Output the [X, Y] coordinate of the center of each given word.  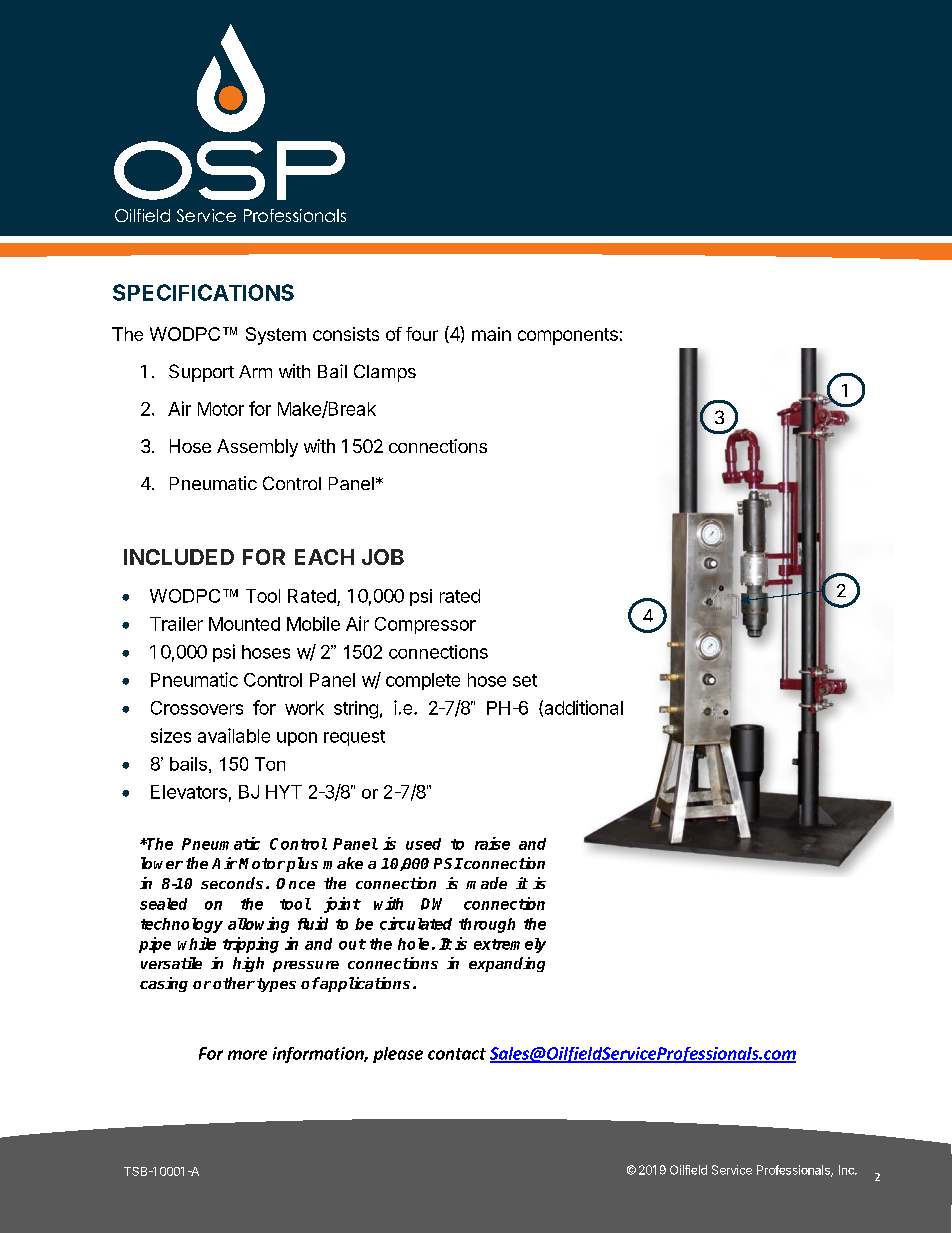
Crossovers [197, 708]
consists [346, 334]
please [398, 1055]
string [356, 710]
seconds [232, 883]
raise [492, 843]
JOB [383, 557]
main [491, 334]
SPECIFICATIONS [203, 292]
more [247, 1055]
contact [457, 1054]
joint [342, 905]
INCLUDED [179, 557]
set [525, 680]
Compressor [425, 625]
